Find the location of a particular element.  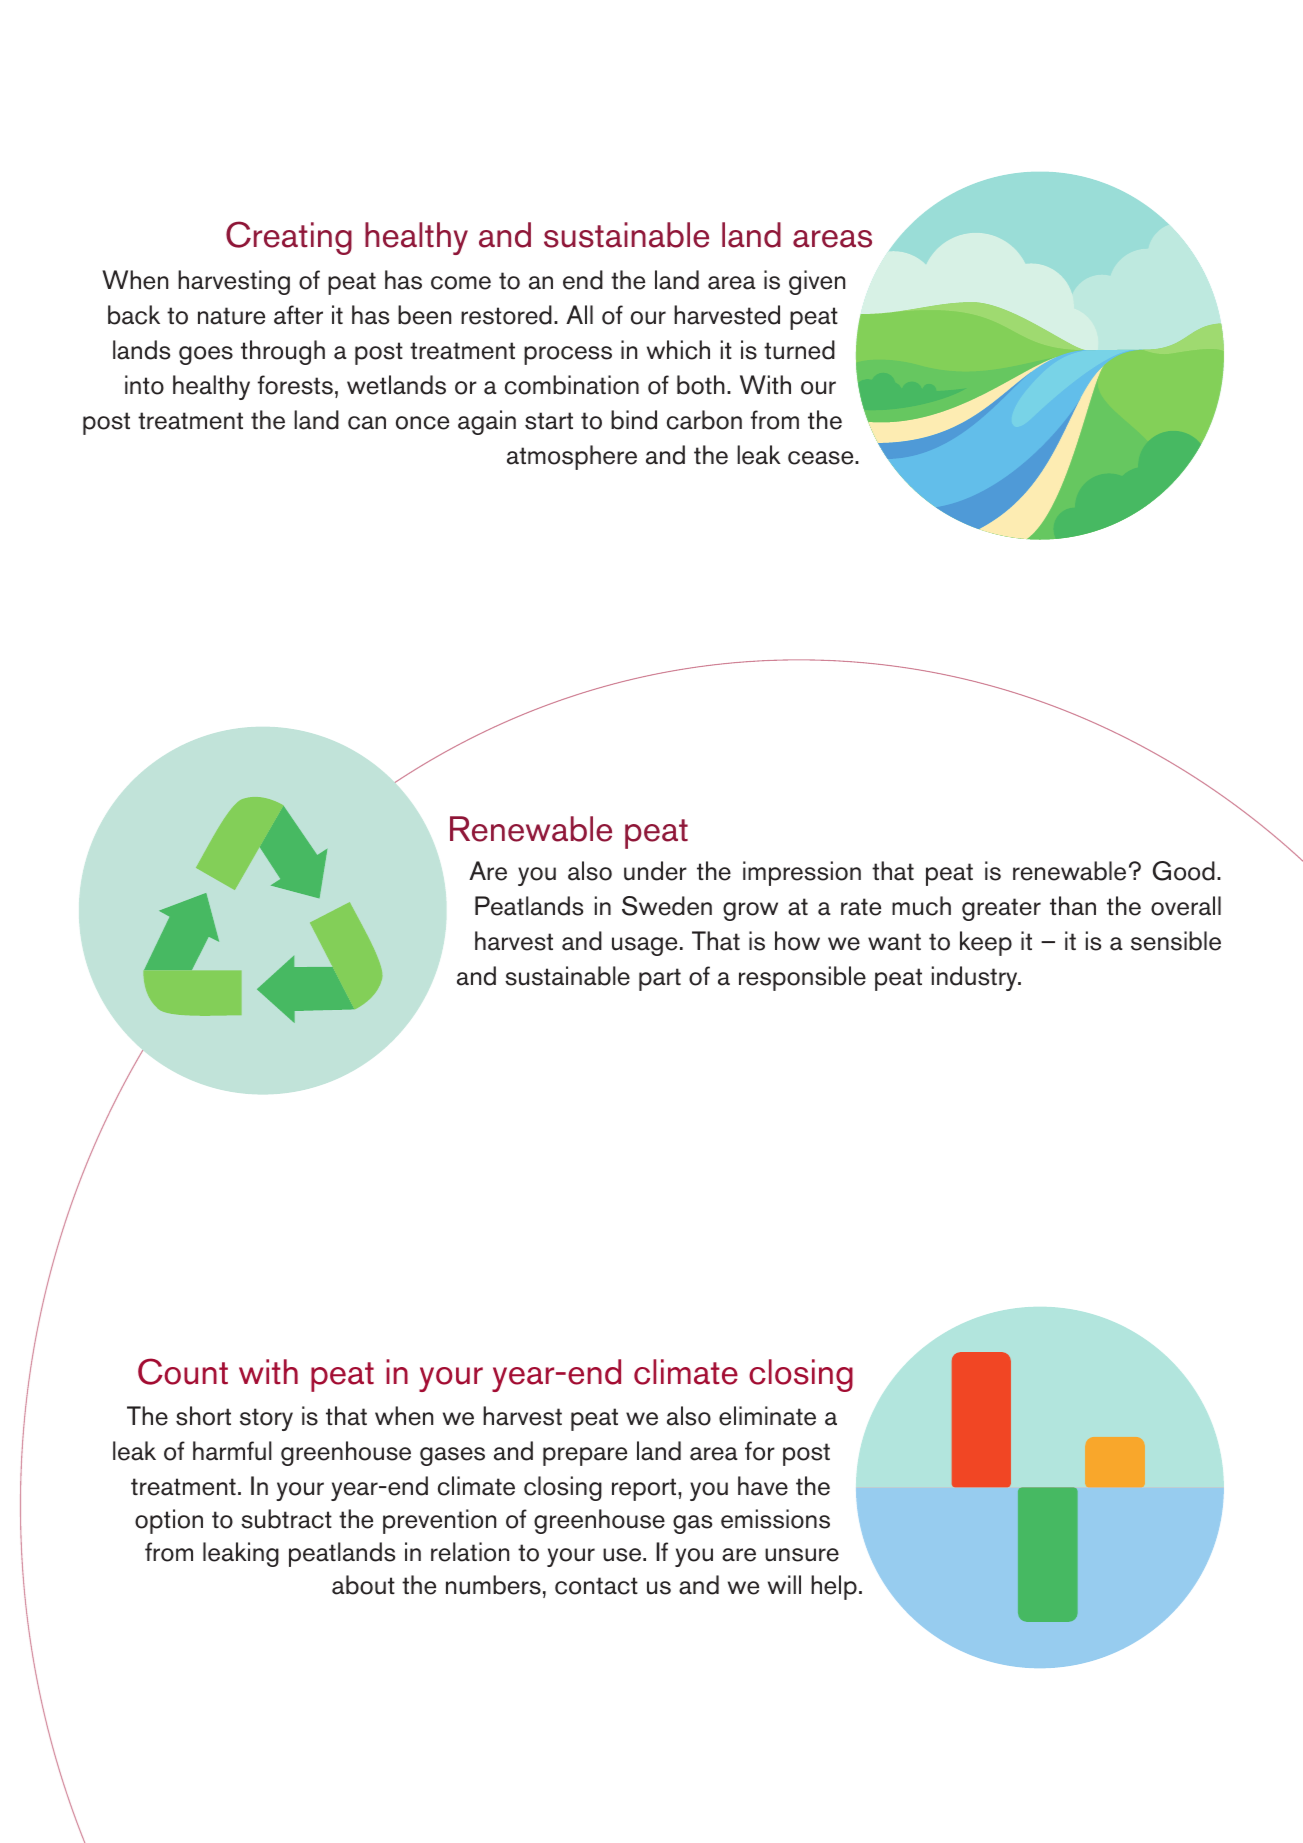

given is located at coordinates (817, 282).
